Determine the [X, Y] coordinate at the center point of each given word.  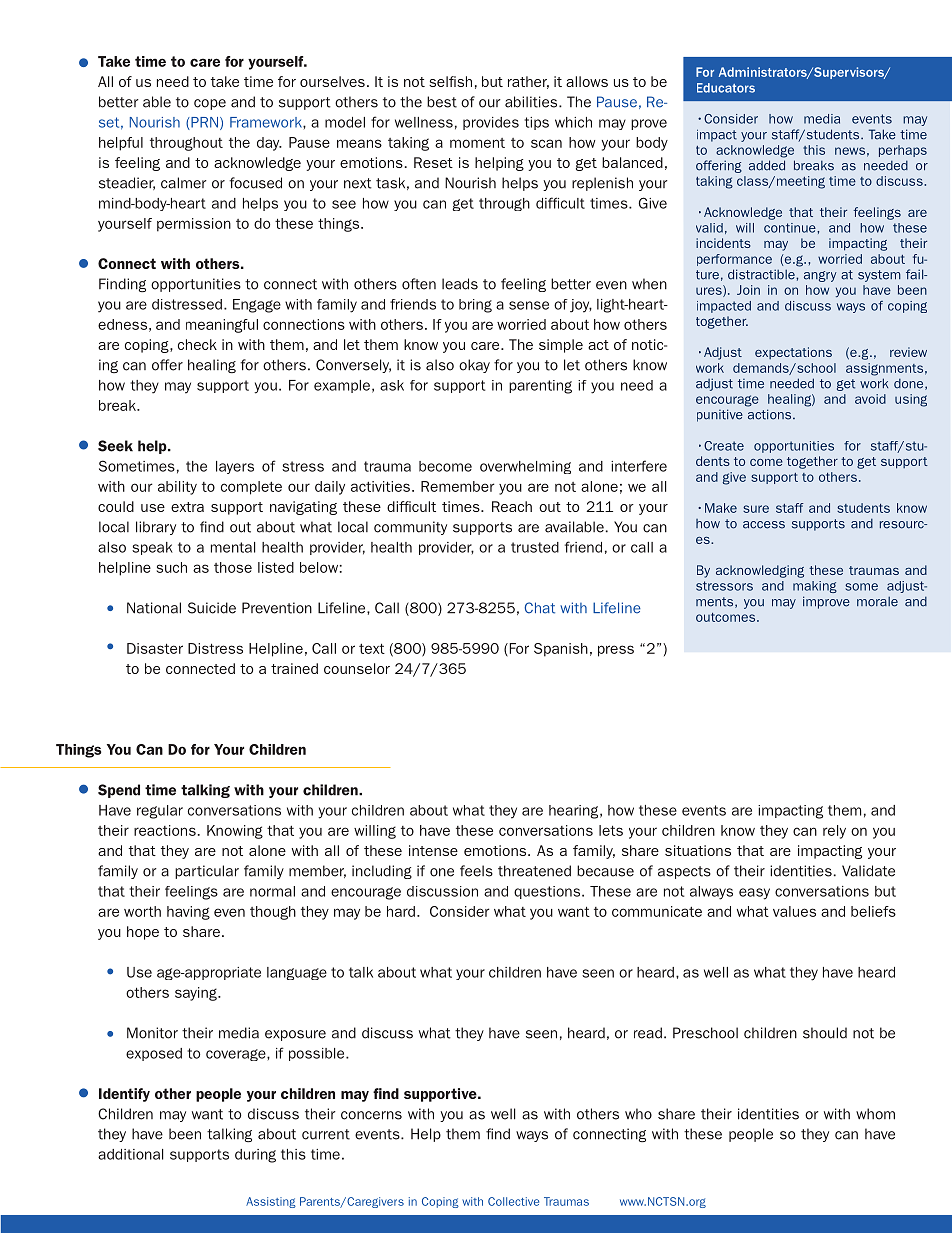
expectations [793, 353]
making [815, 587]
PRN [203, 123]
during [255, 1156]
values [794, 911]
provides [491, 123]
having [188, 913]
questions [548, 892]
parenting [540, 387]
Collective [513, 1201]
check [197, 344]
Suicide [212, 608]
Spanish [561, 650]
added [767, 165]
